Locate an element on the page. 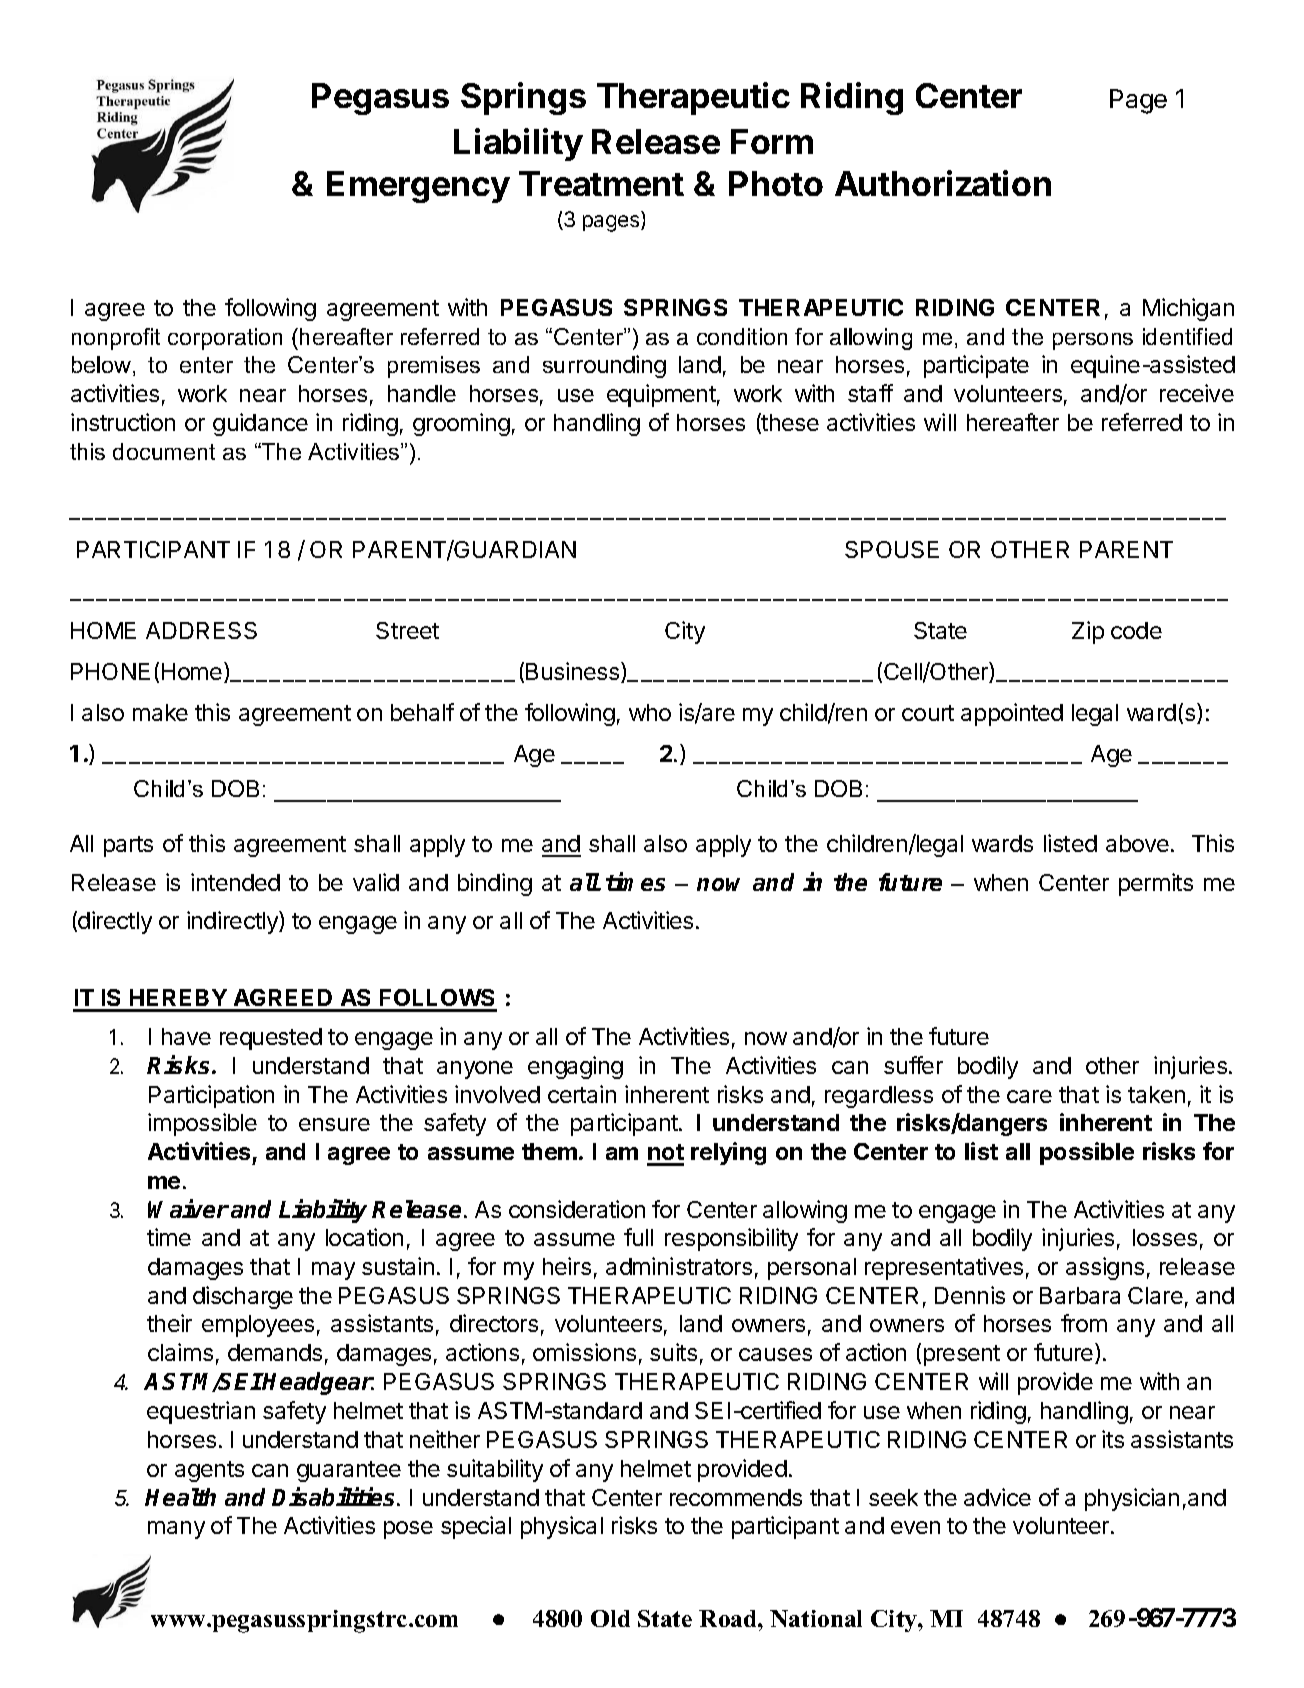 The image size is (1304, 1688). intended is located at coordinates (235, 882).
